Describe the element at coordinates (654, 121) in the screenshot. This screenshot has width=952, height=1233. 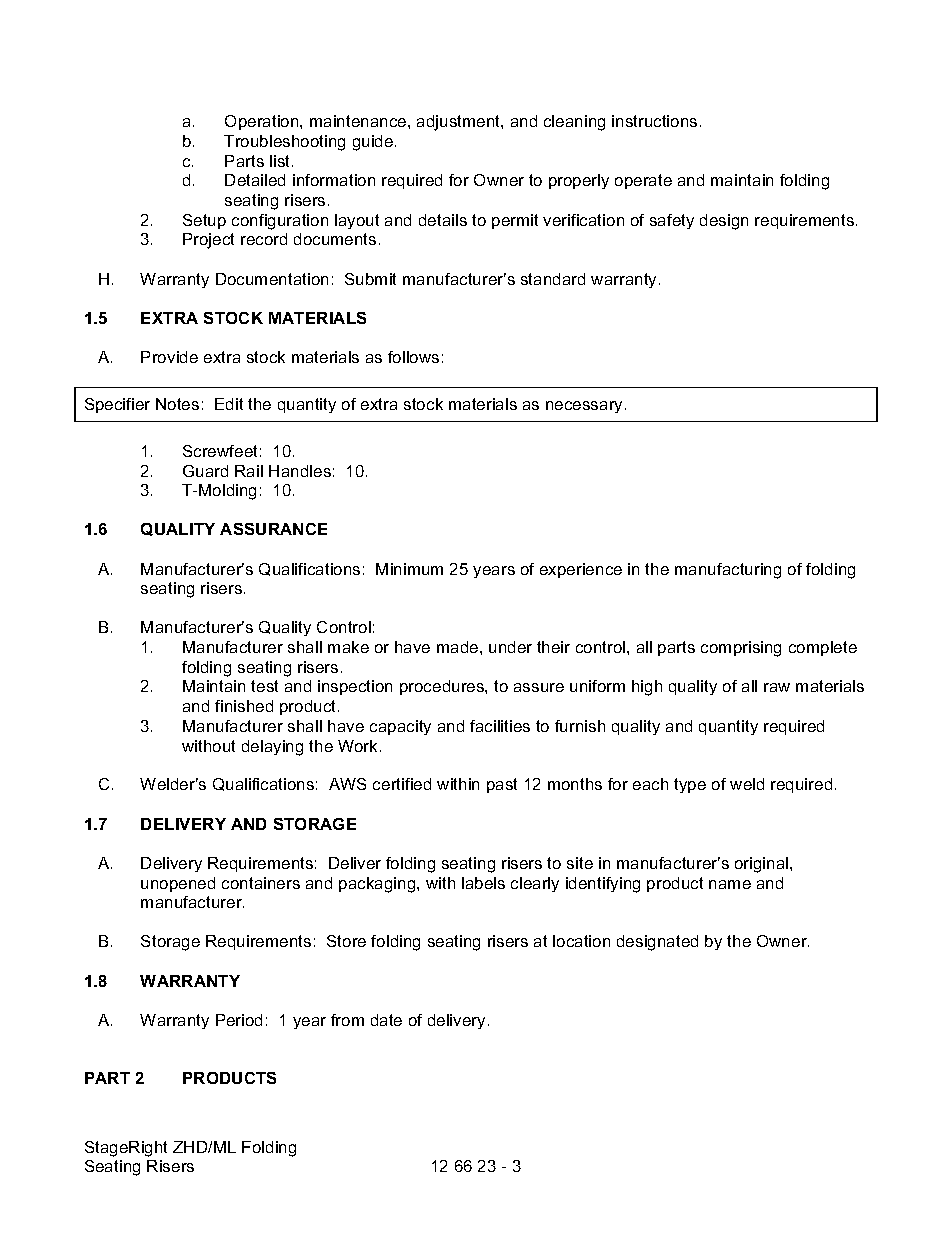
I see `instructions` at that location.
